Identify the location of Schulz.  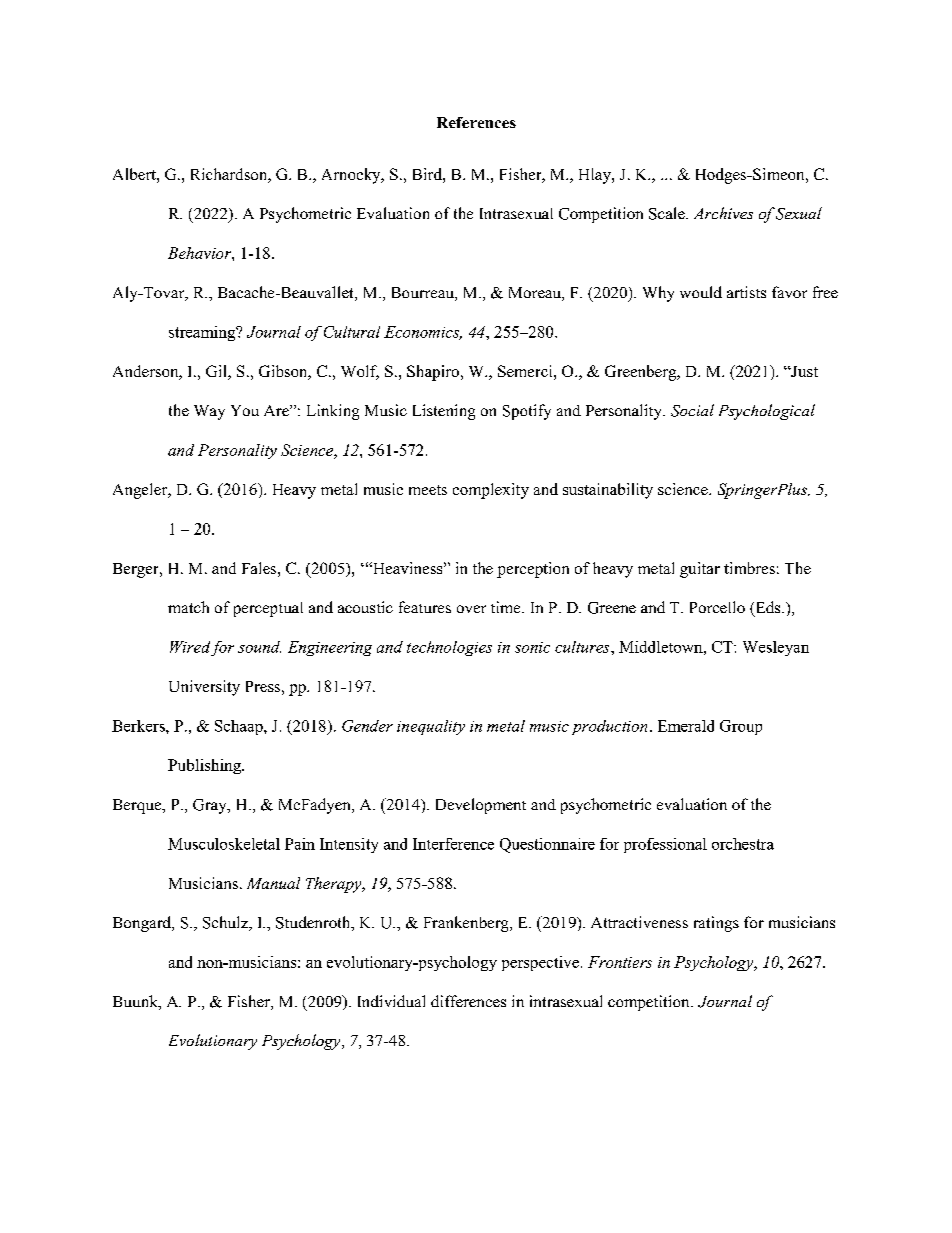
(227, 923).
